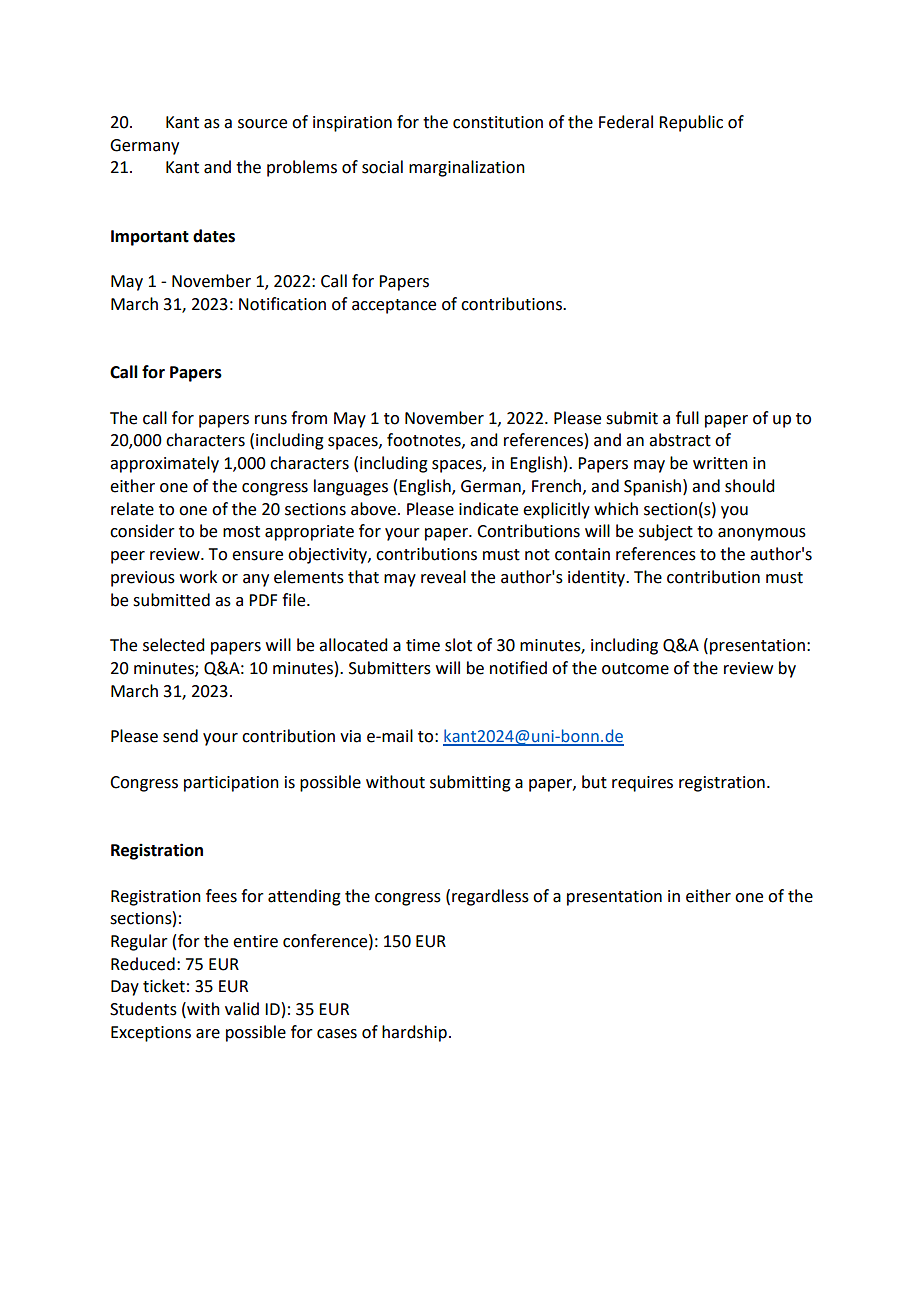 This screenshot has width=924, height=1308. Describe the element at coordinates (208, 1034) in the screenshot. I see `are` at that location.
